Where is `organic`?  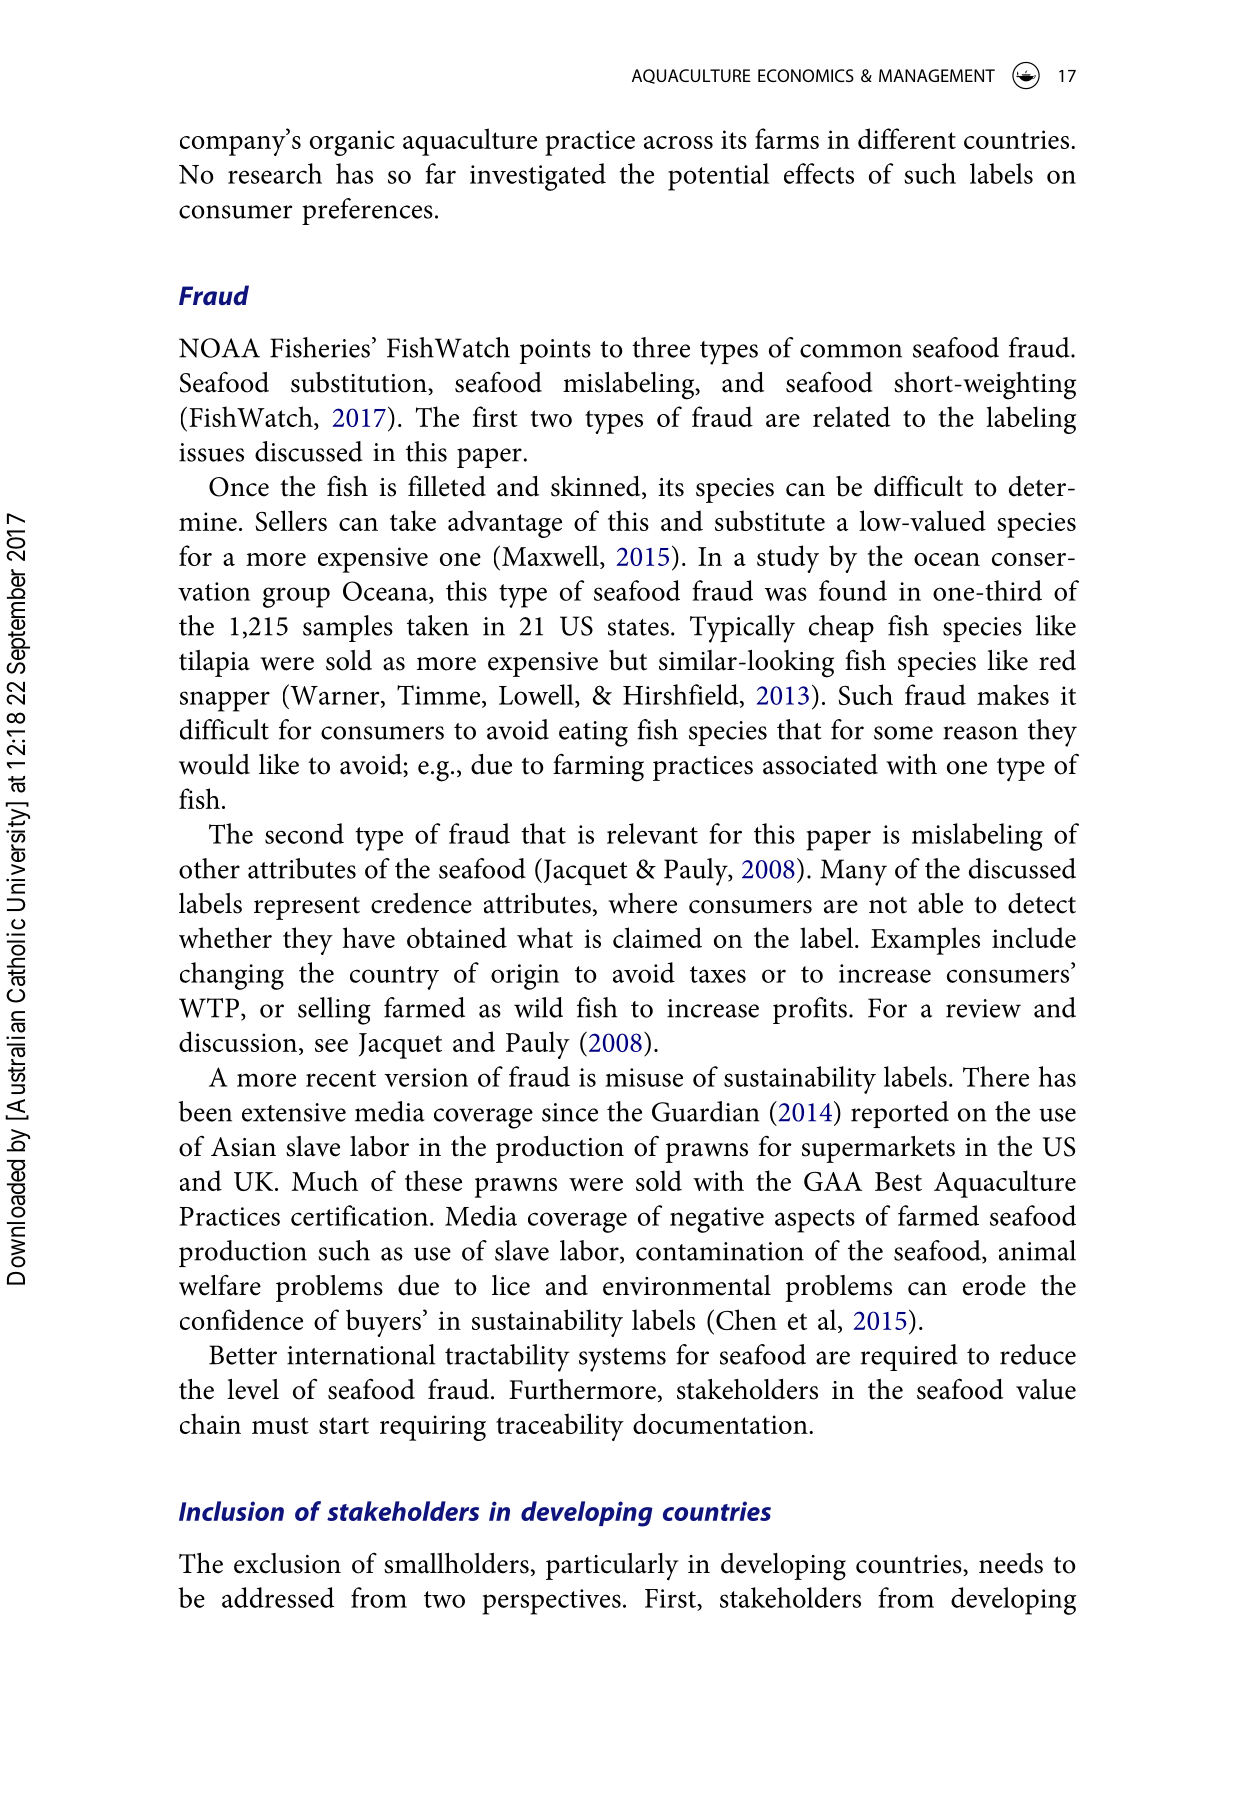 organic is located at coordinates (352, 143).
